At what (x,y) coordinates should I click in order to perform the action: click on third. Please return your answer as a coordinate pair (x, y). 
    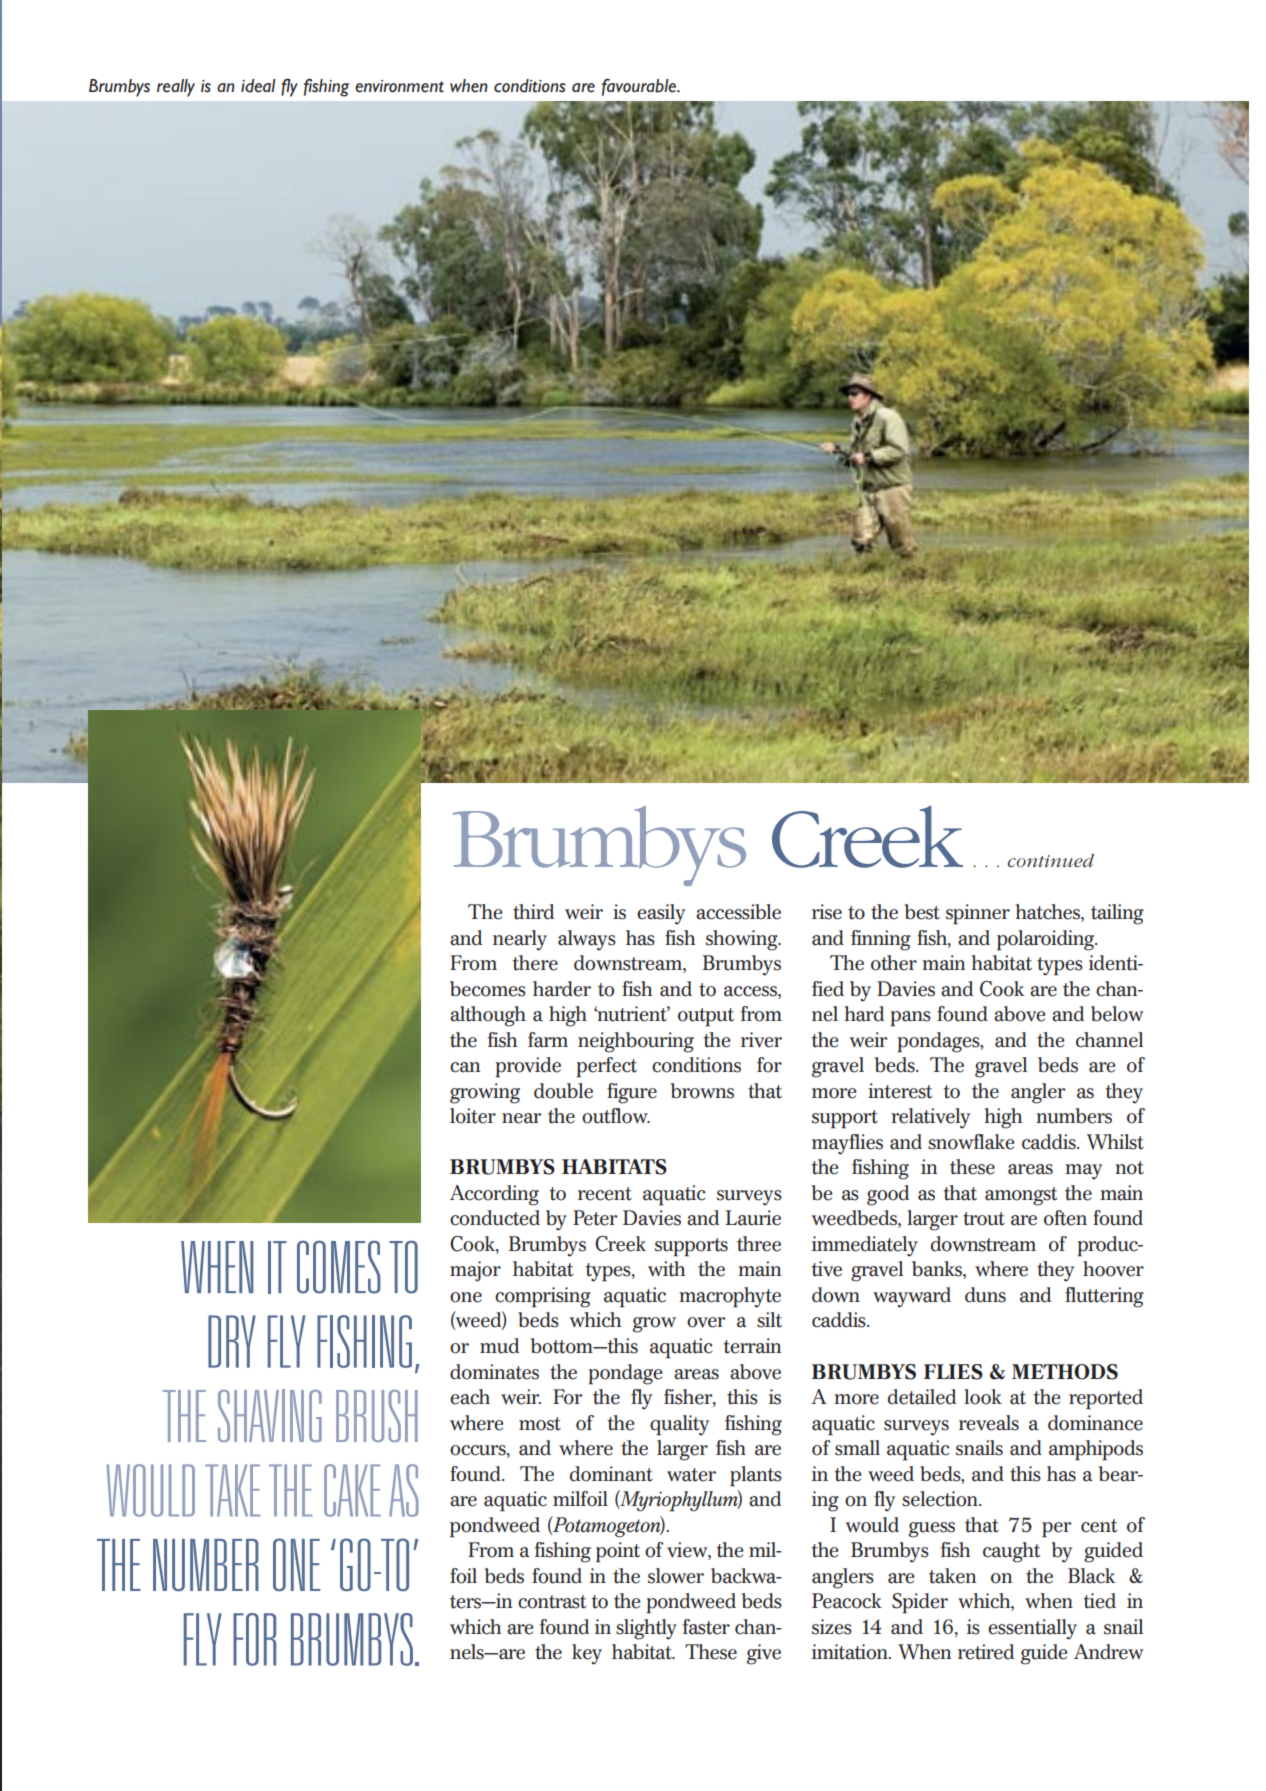
    Looking at the image, I should click on (533, 912).
